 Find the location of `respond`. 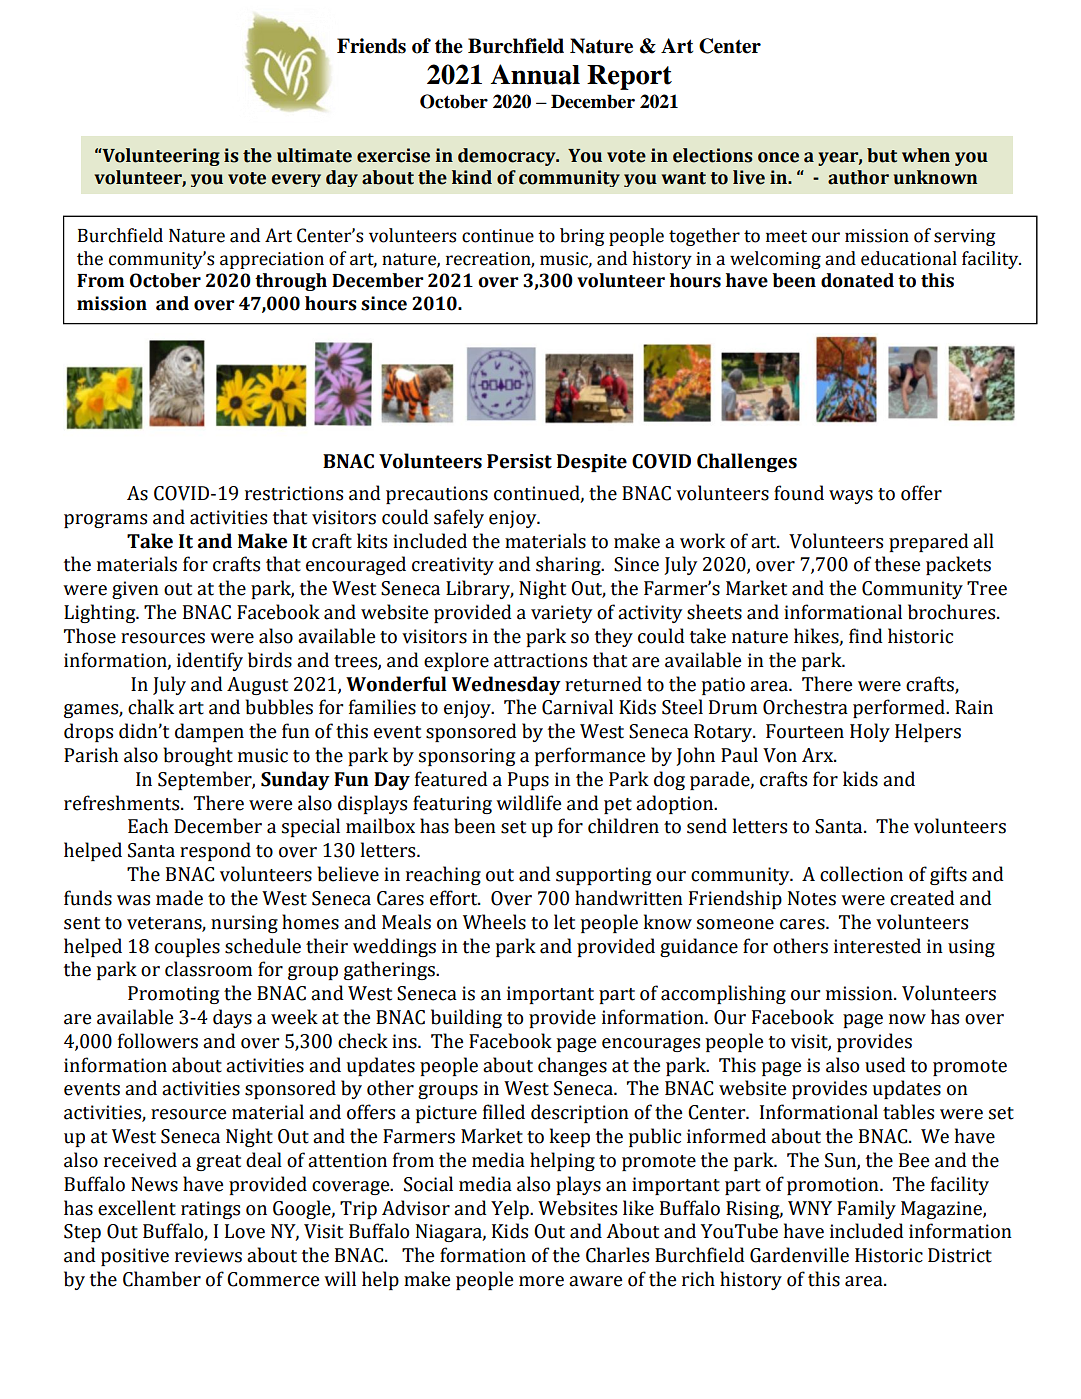

respond is located at coordinates (215, 851).
